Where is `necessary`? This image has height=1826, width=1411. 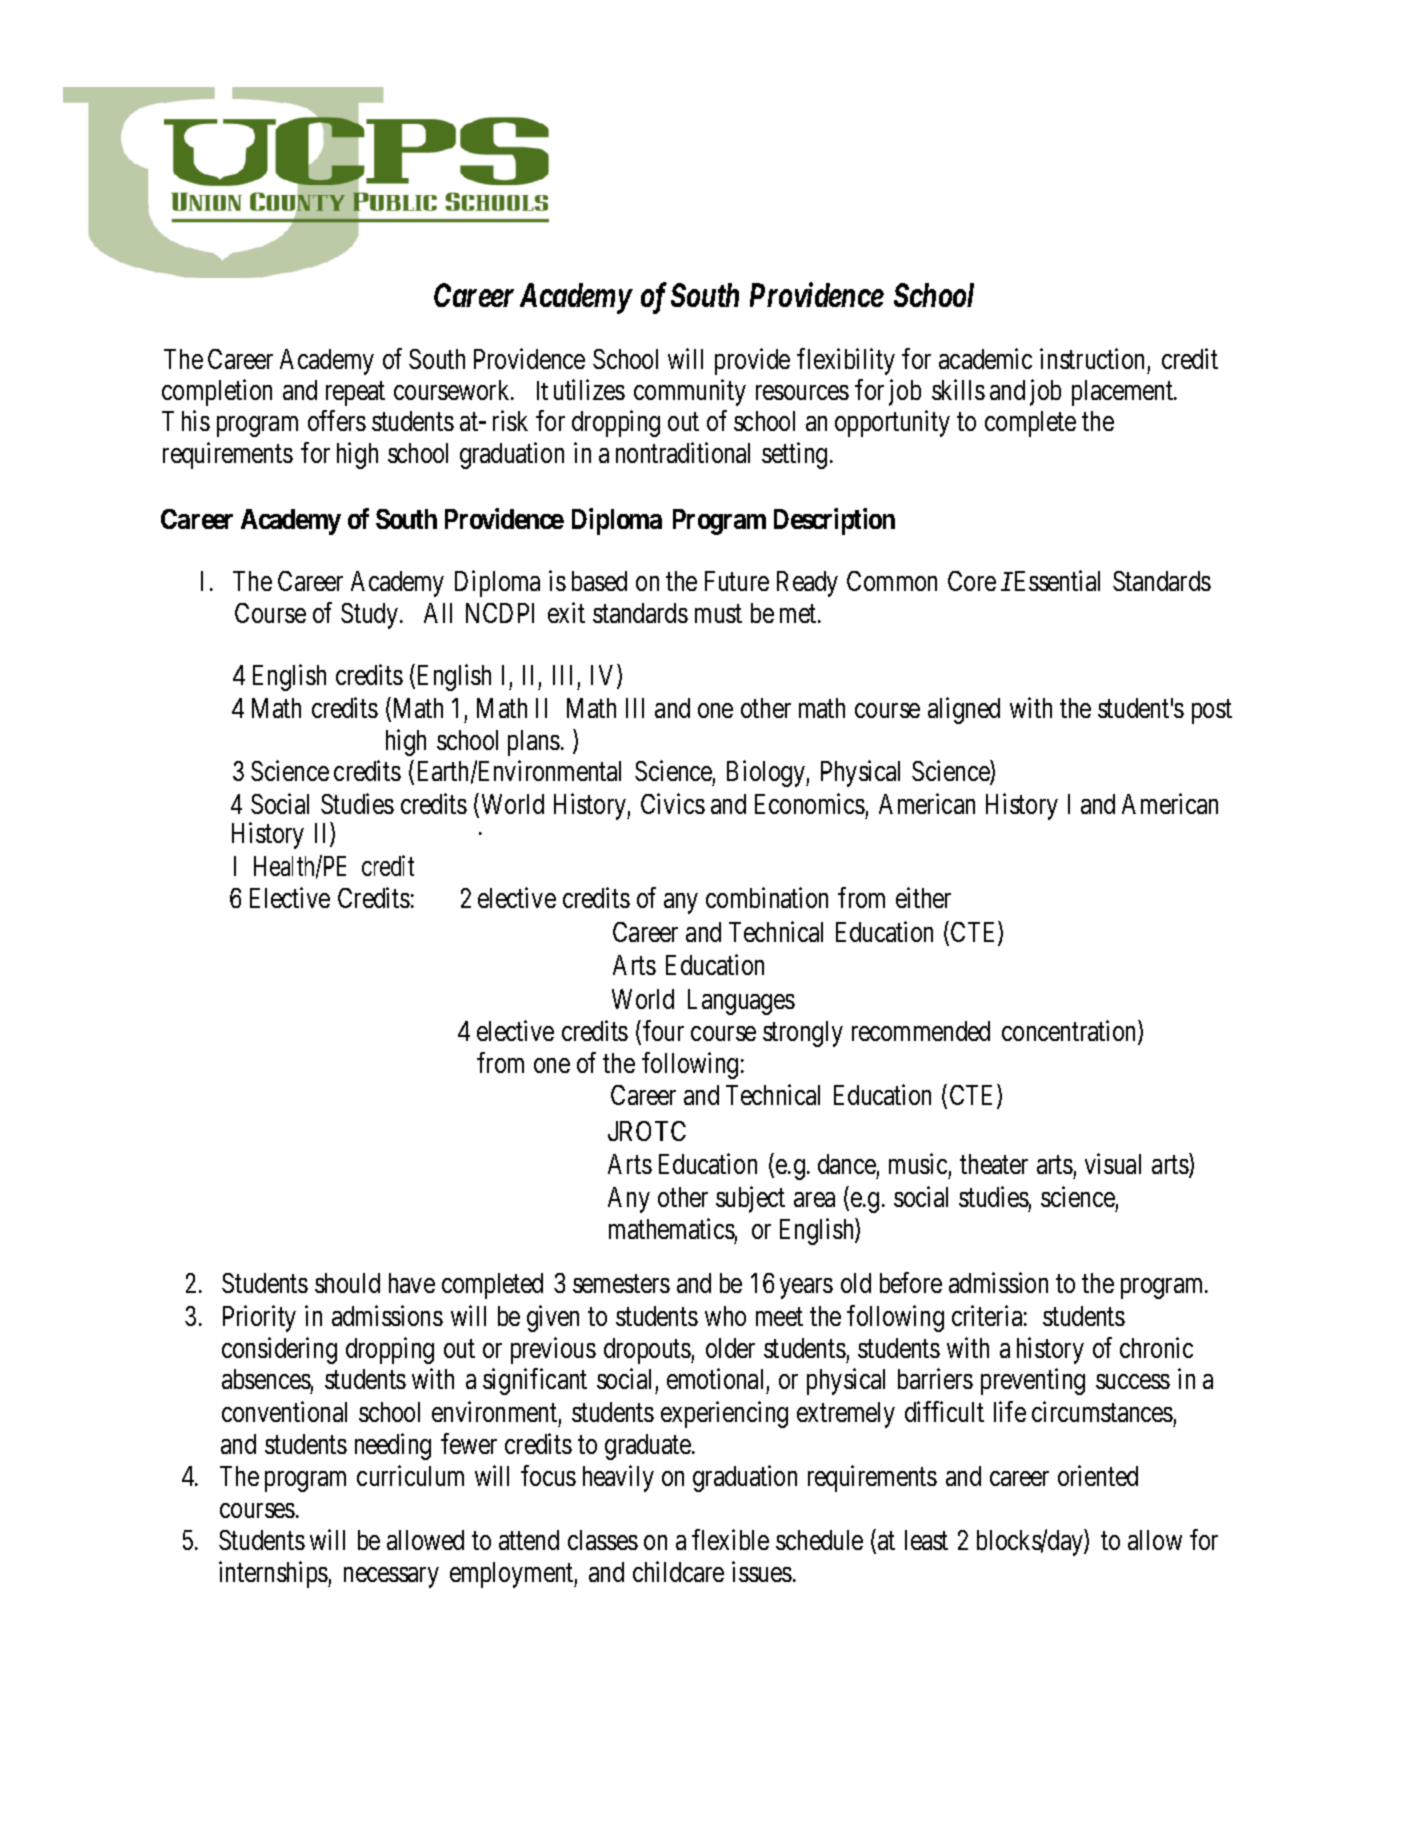 necessary is located at coordinates (391, 1577).
